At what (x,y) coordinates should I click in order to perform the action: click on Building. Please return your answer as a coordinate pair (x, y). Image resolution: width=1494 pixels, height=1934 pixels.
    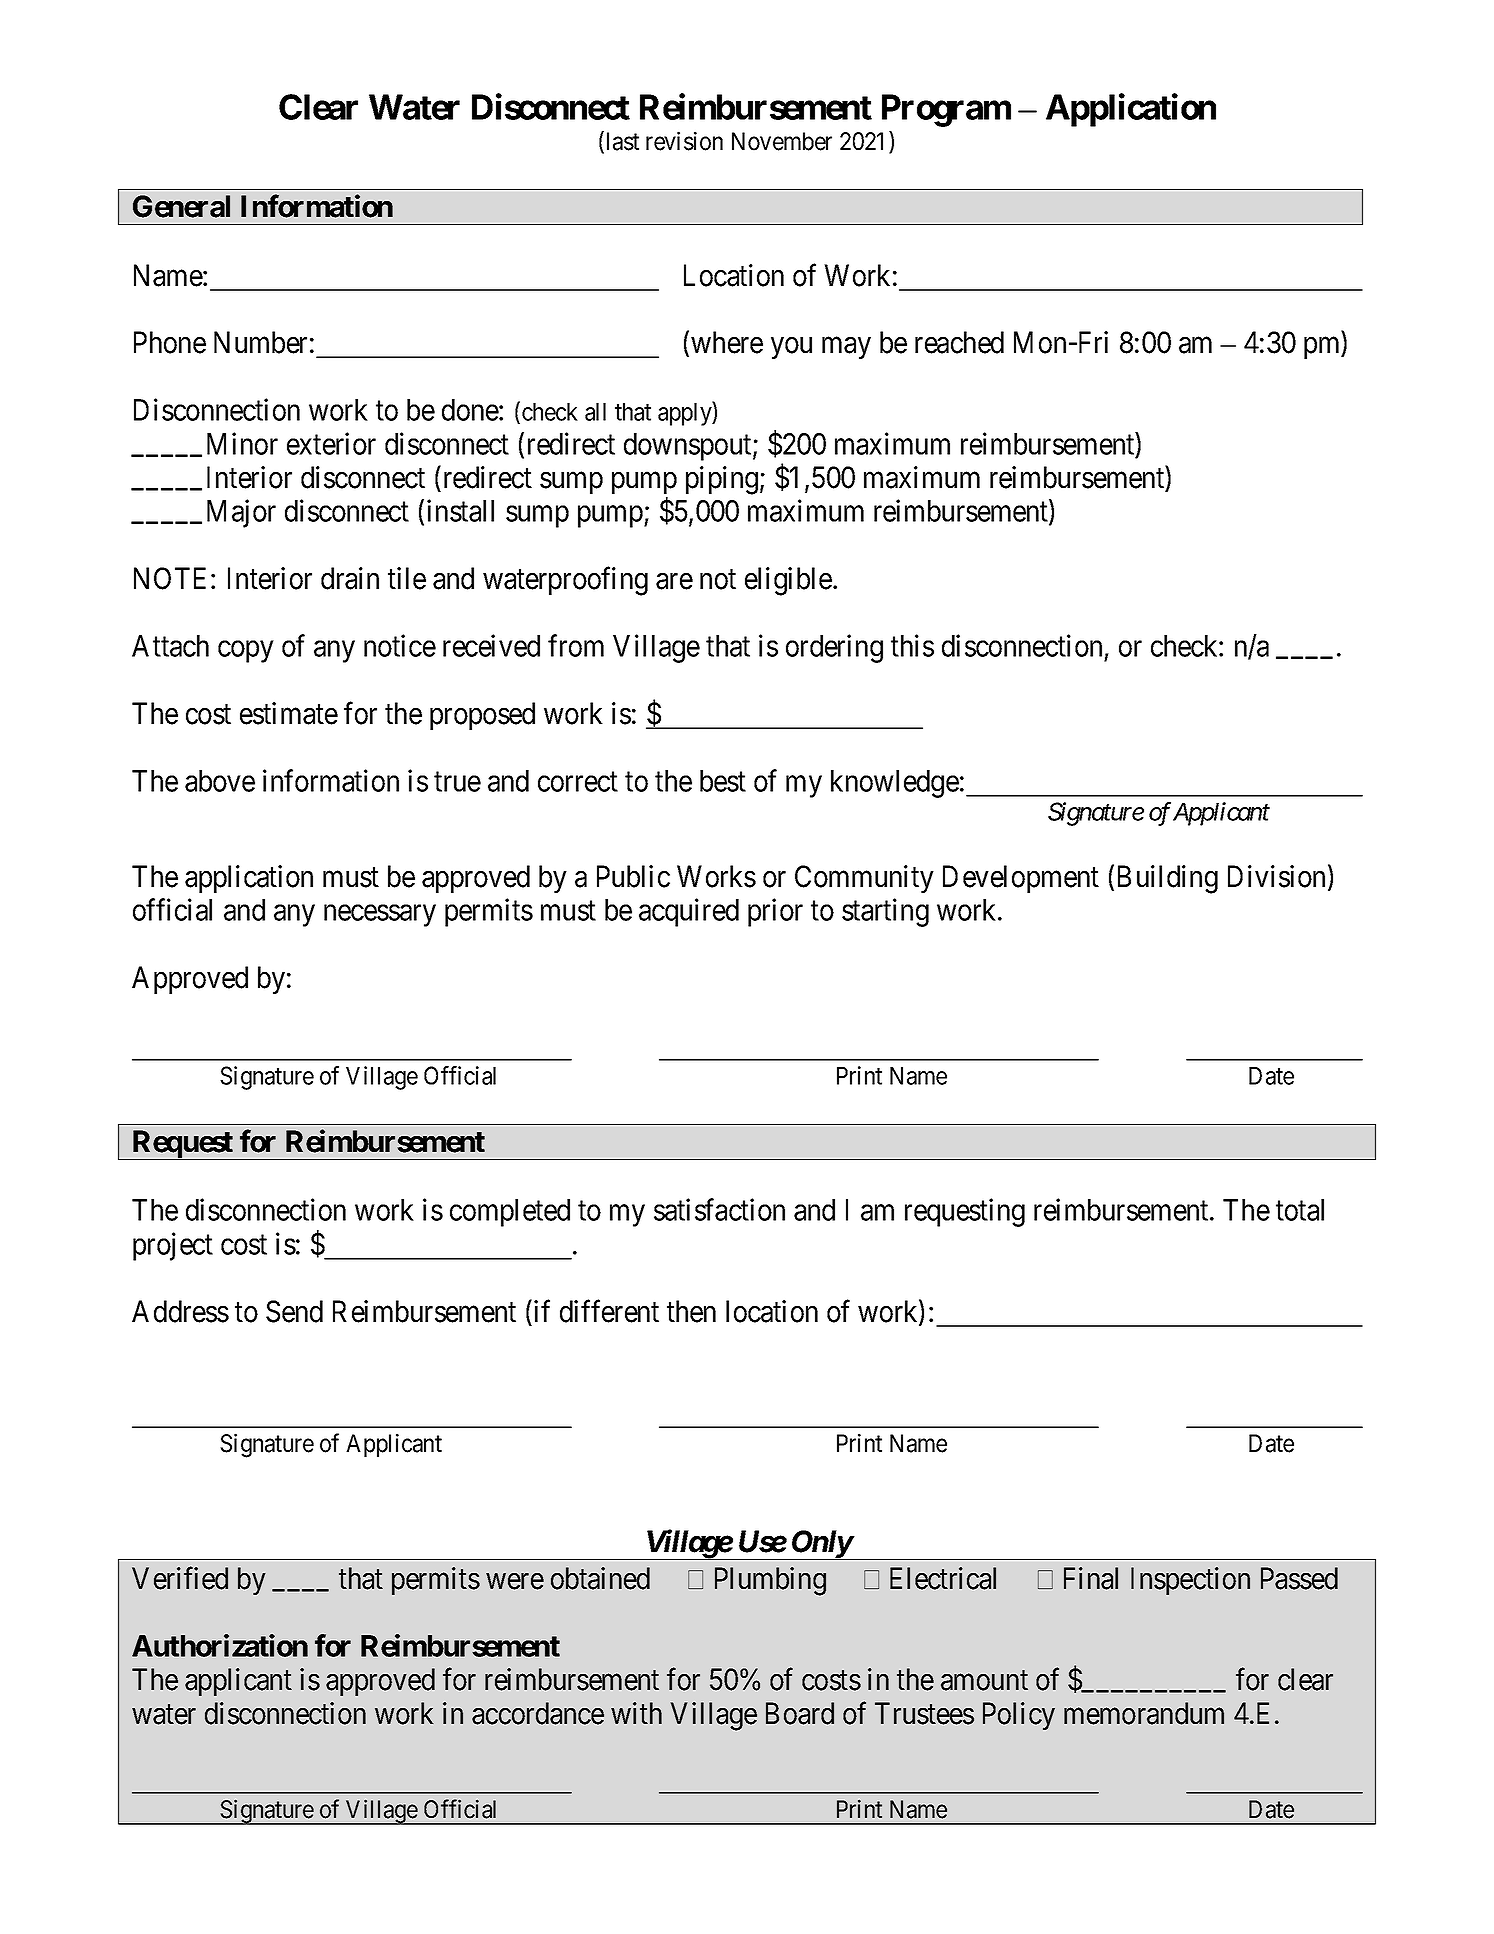
    Looking at the image, I should click on (1168, 879).
